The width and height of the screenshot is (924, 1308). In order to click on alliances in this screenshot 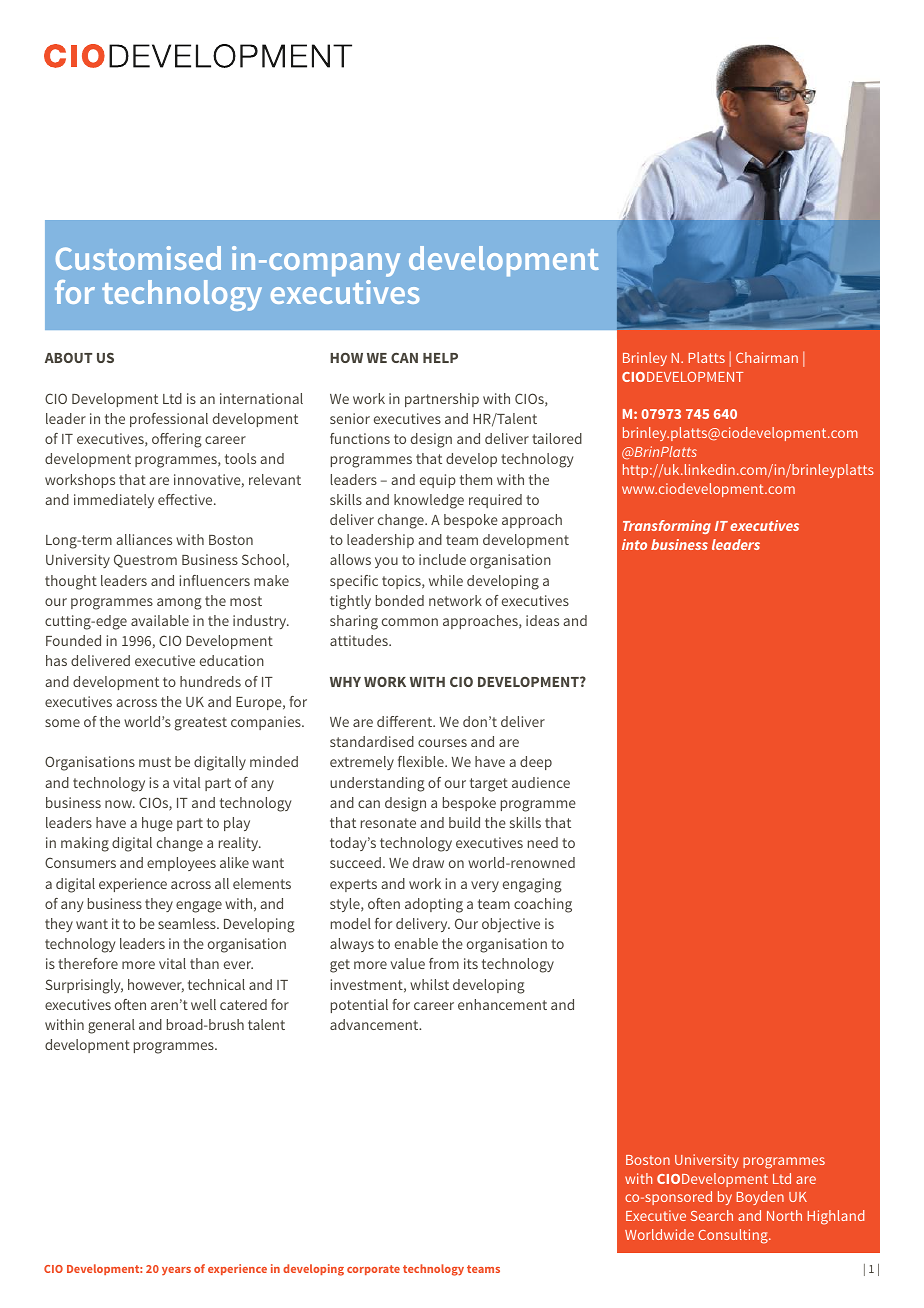, I will do `click(144, 539)`.
